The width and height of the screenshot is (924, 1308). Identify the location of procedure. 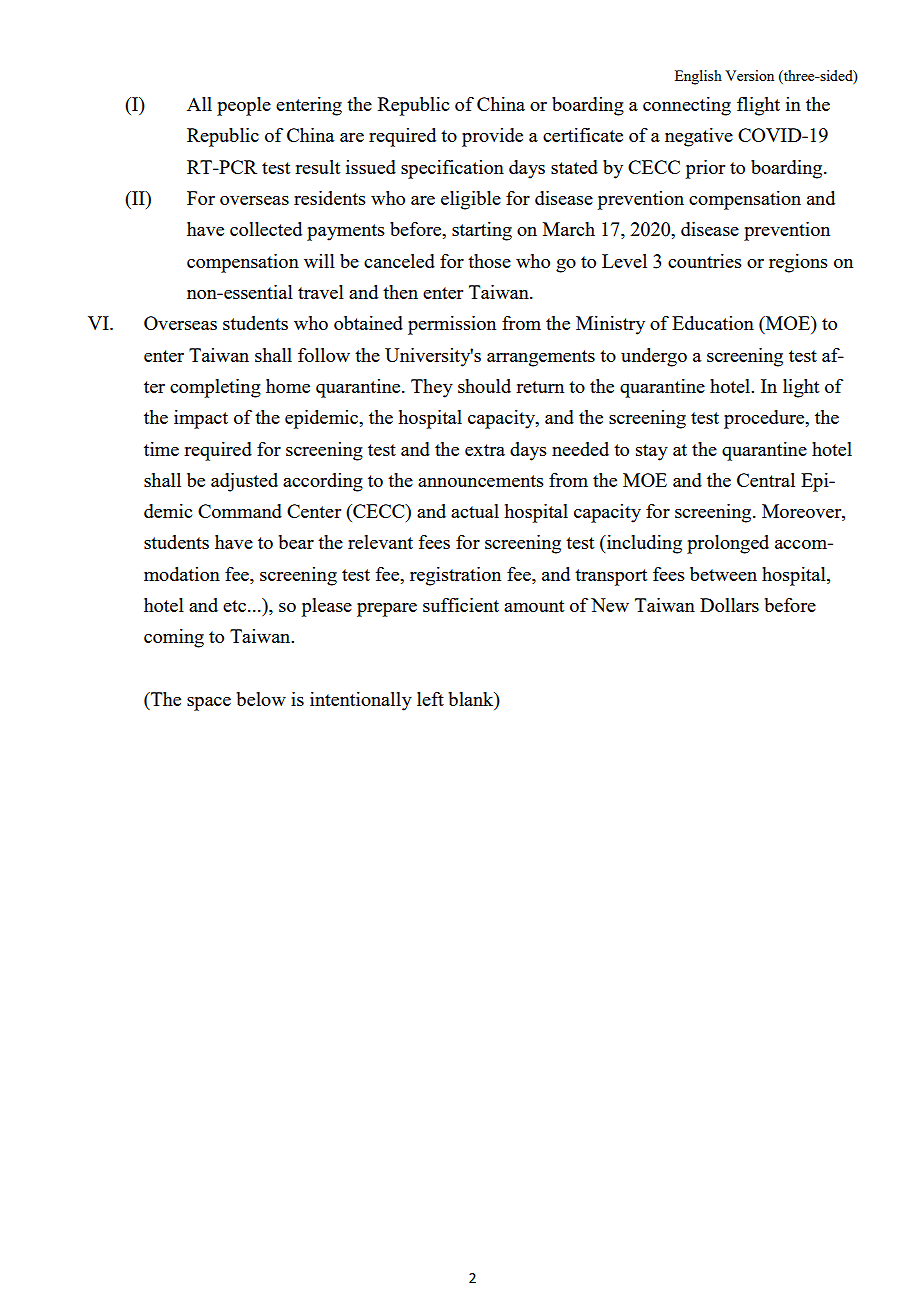
(765, 419).
